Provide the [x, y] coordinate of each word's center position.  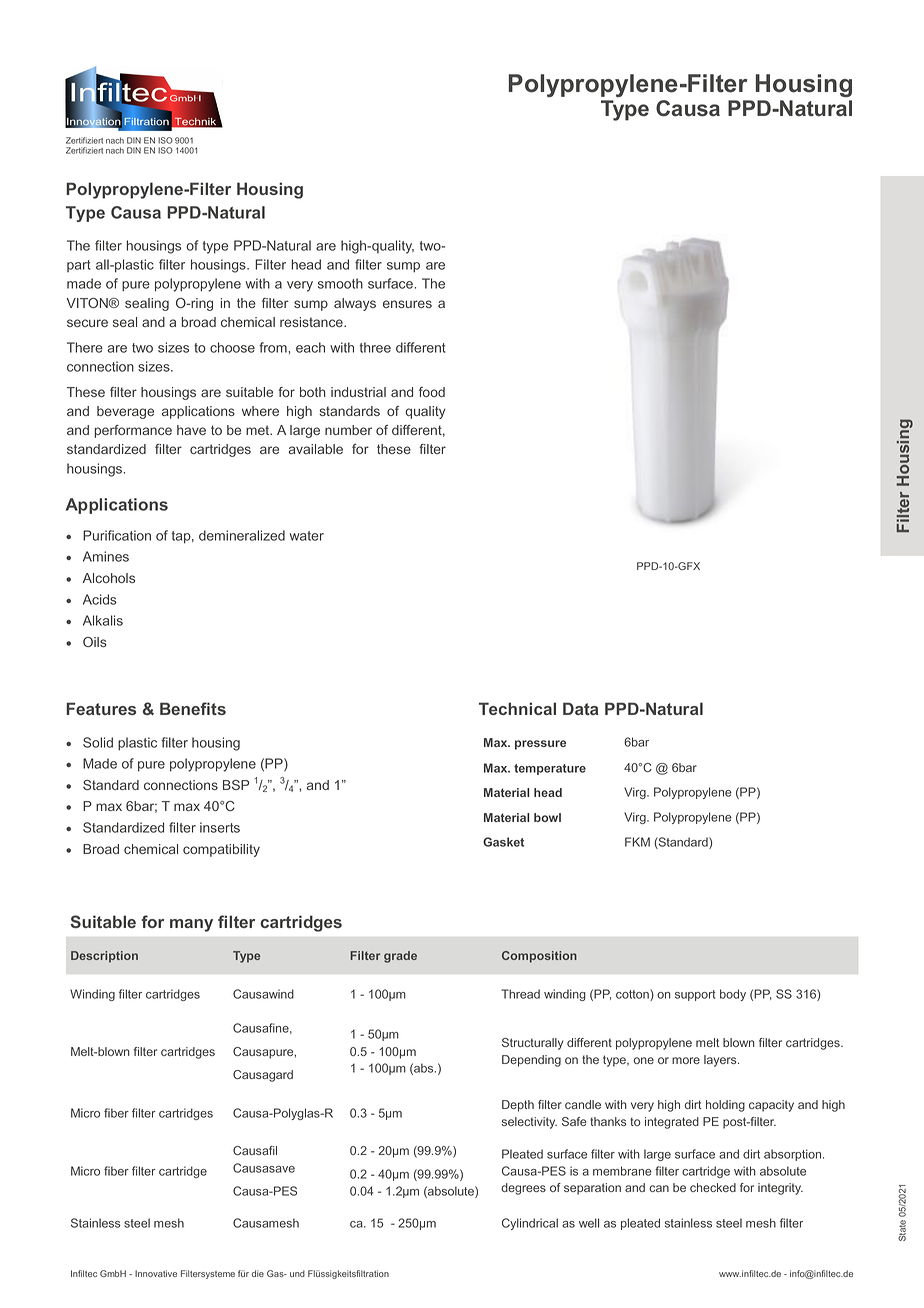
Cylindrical [530, 1224]
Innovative [156, 1273]
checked [713, 1187]
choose [232, 347]
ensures [407, 304]
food [432, 392]
